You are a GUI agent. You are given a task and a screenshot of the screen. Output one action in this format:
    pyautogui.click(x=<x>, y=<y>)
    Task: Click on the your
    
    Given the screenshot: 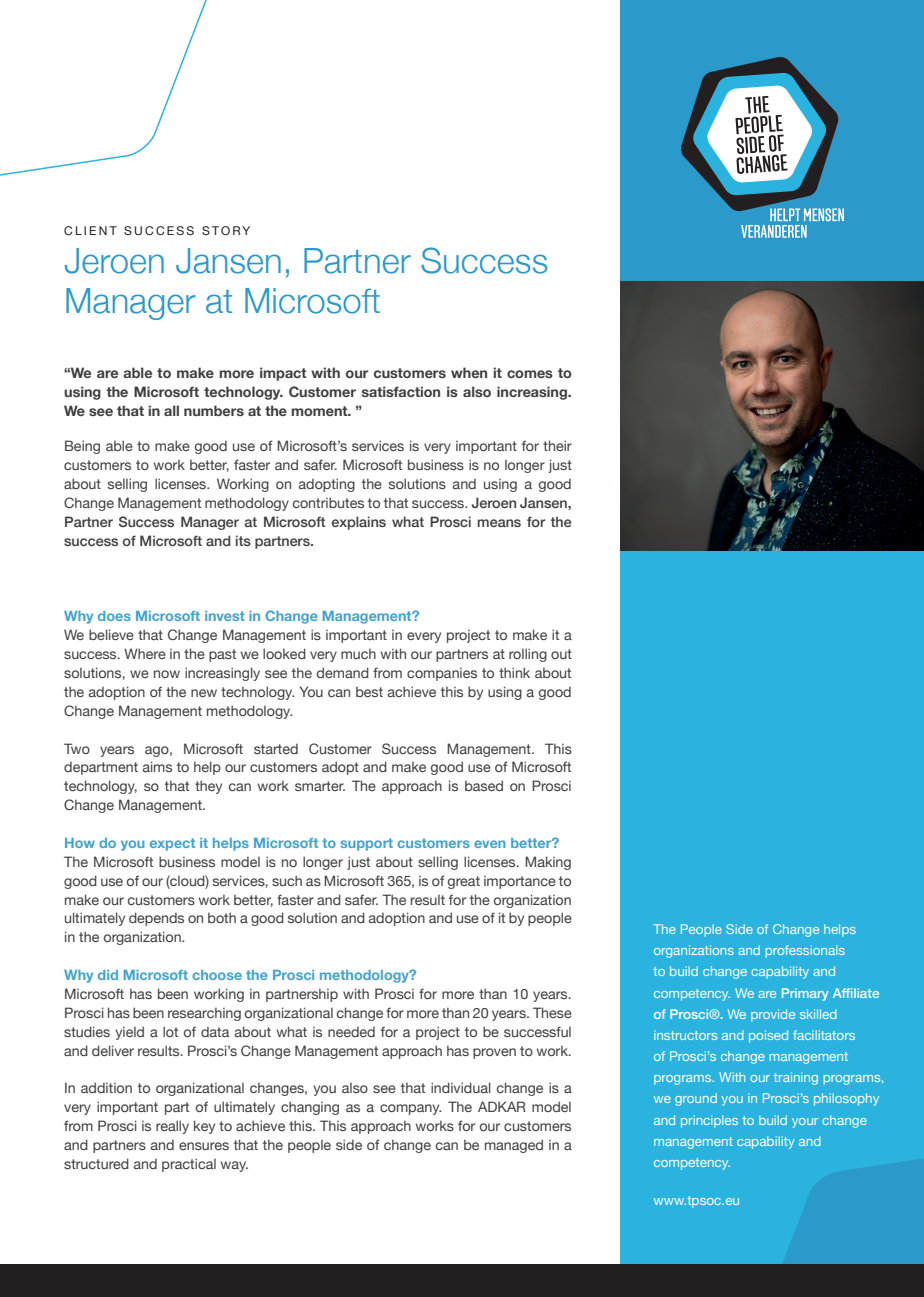 What is the action you would take?
    pyautogui.click(x=805, y=1123)
